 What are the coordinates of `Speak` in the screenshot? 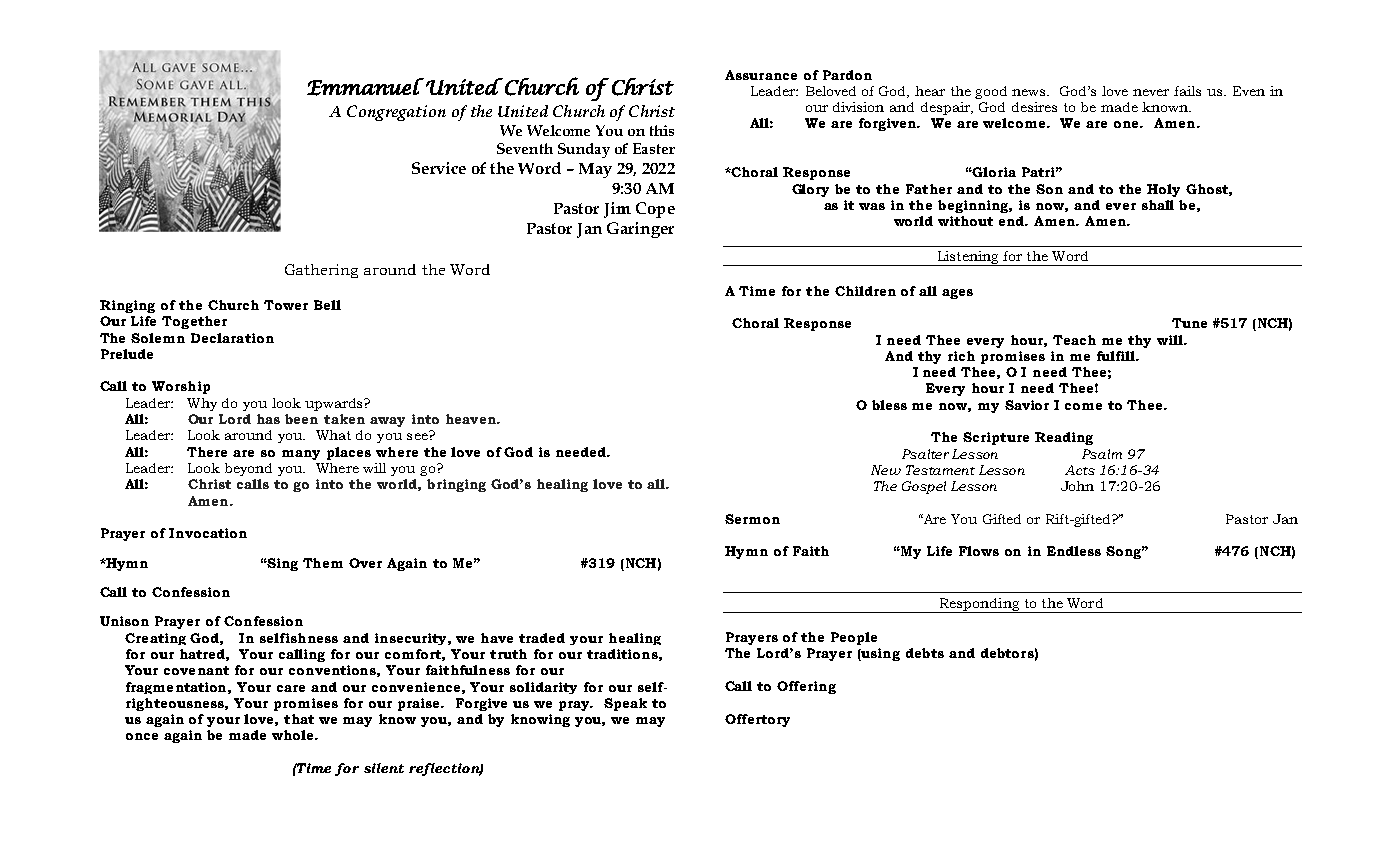 It's located at (625, 704).
